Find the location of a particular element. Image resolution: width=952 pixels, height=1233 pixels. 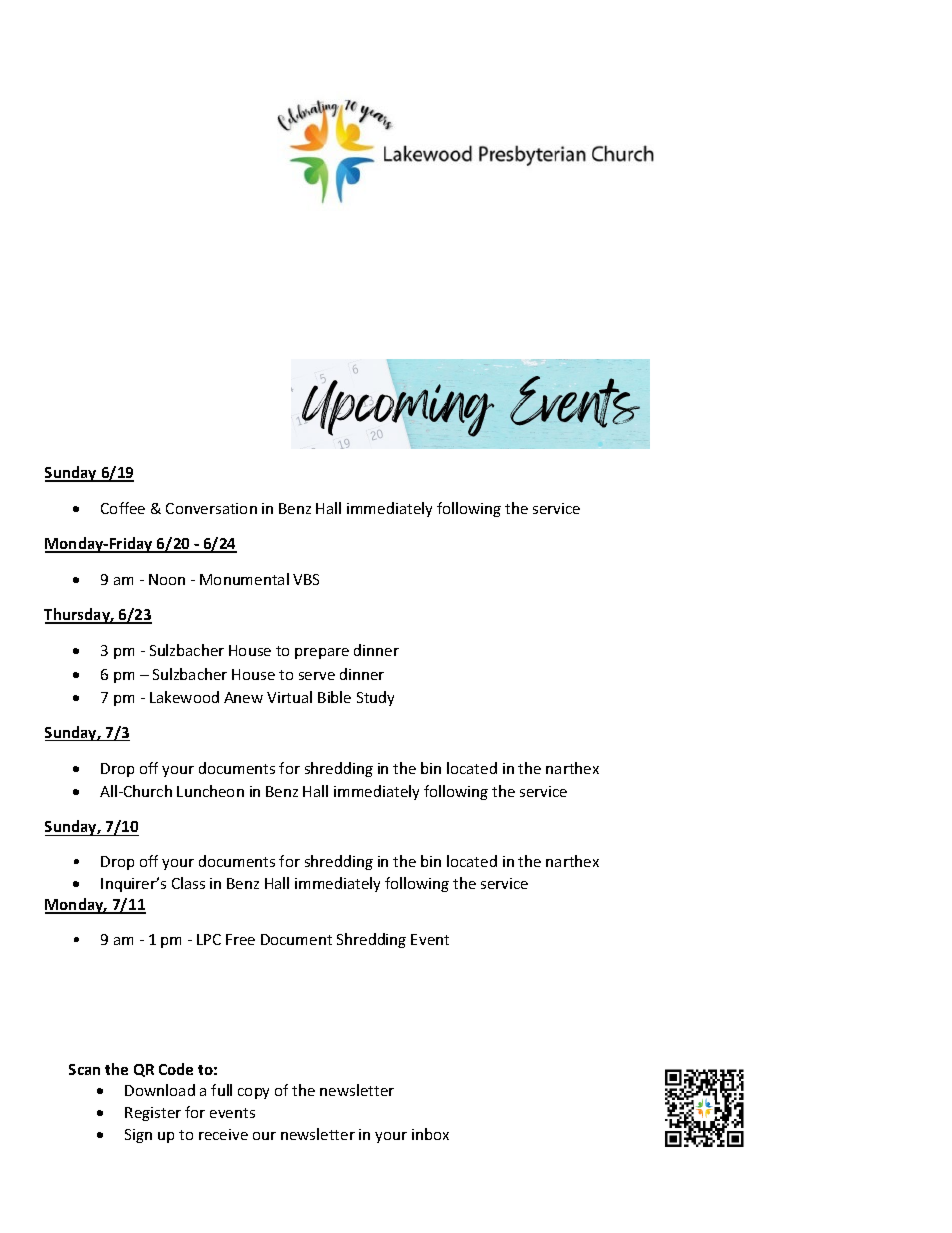

Lakewood is located at coordinates (184, 697).
